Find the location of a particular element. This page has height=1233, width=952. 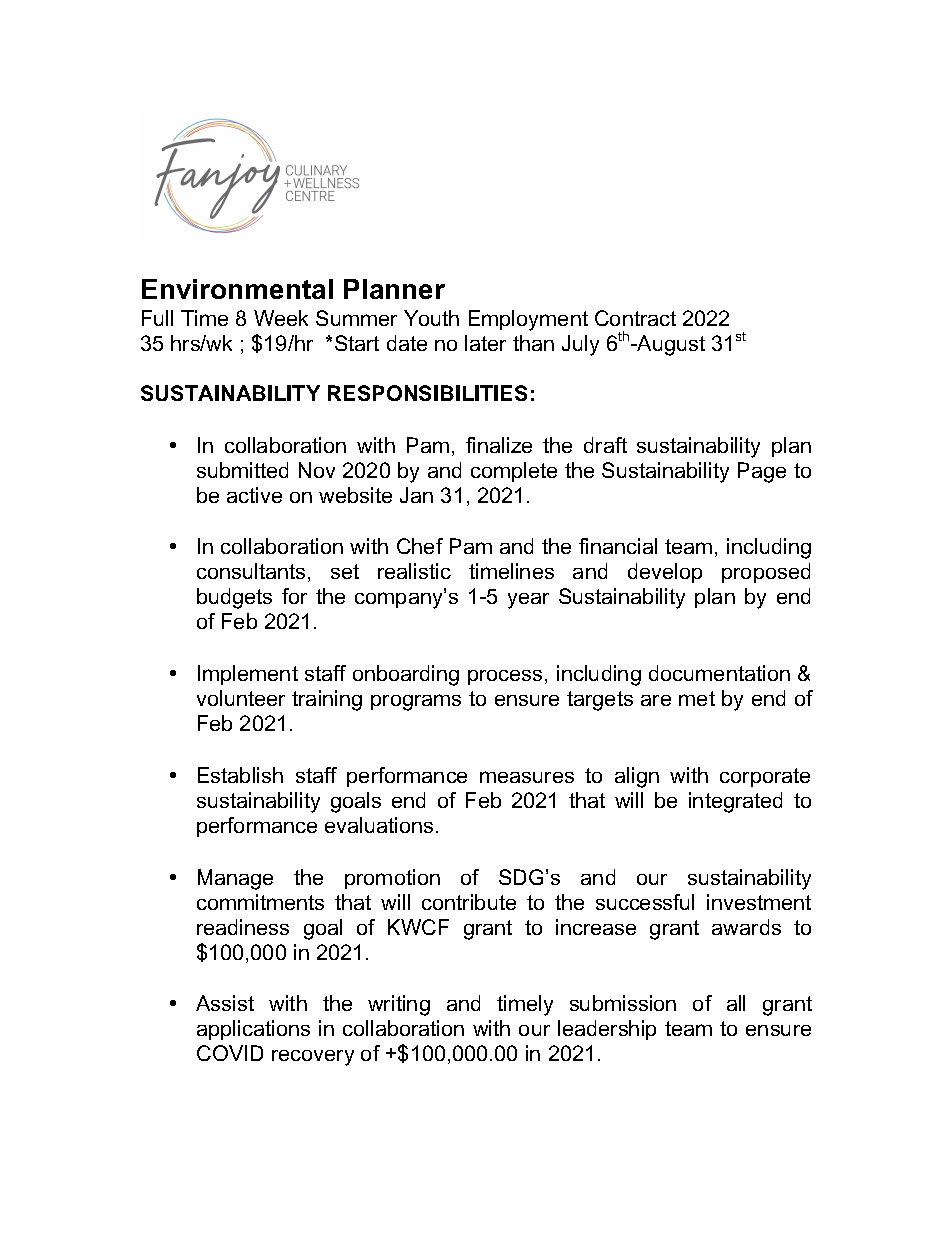

process is located at coordinates (505, 677).
